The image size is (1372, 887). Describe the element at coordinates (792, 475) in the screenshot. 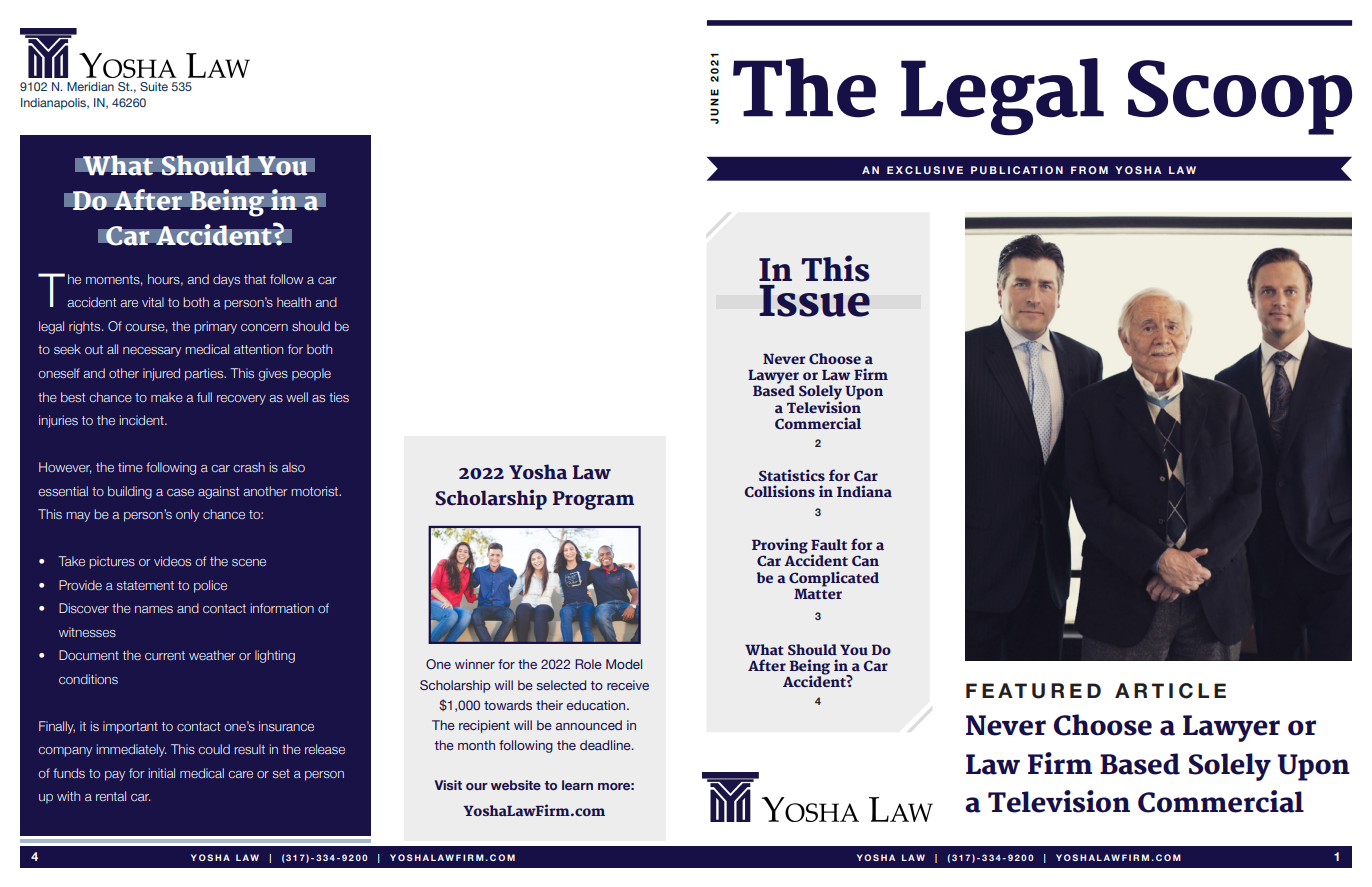

I see `Statistics` at that location.
